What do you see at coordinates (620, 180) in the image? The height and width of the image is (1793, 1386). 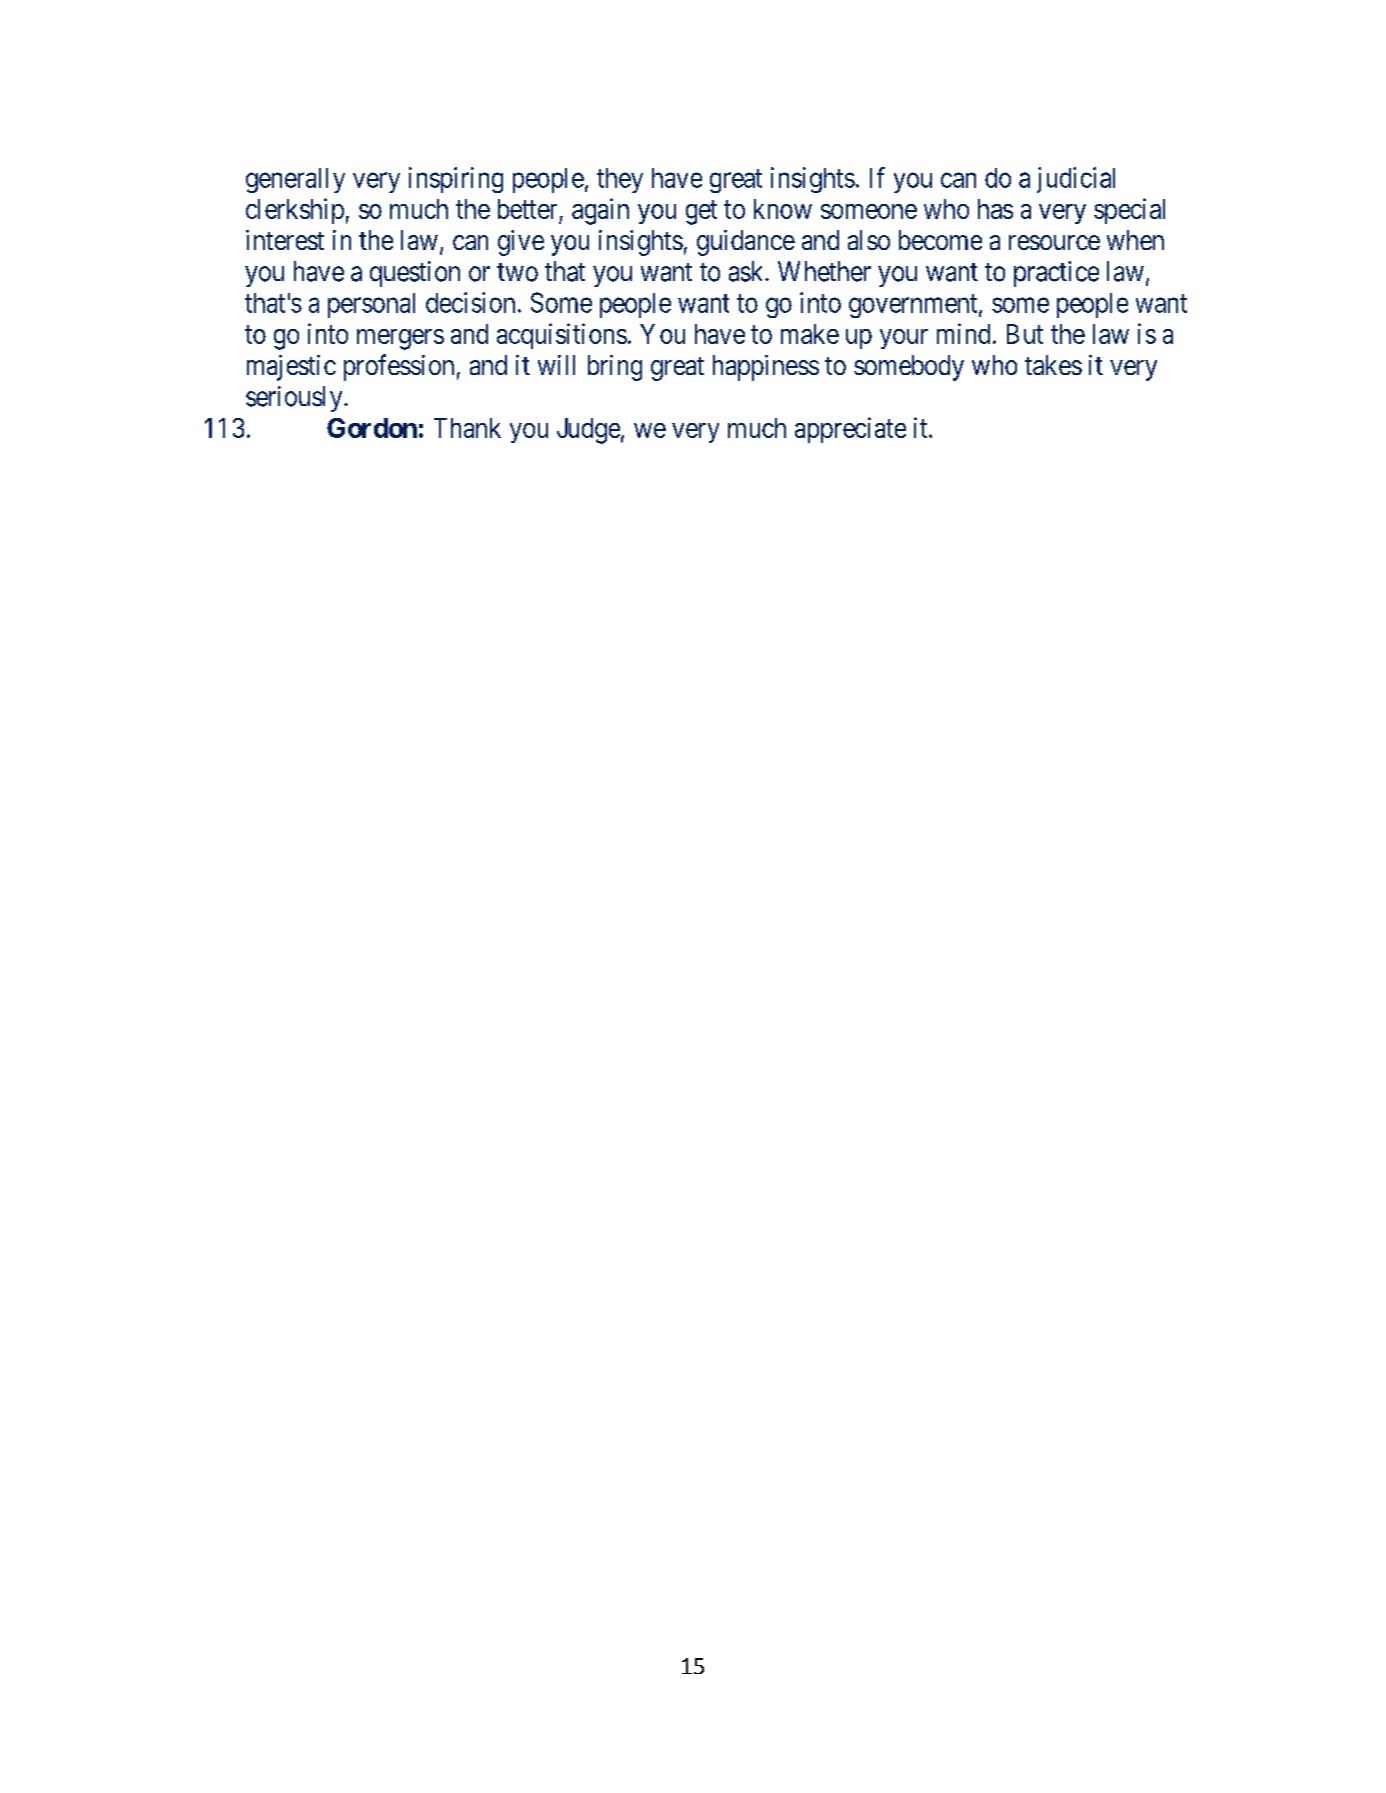 I see `they` at bounding box center [620, 180].
